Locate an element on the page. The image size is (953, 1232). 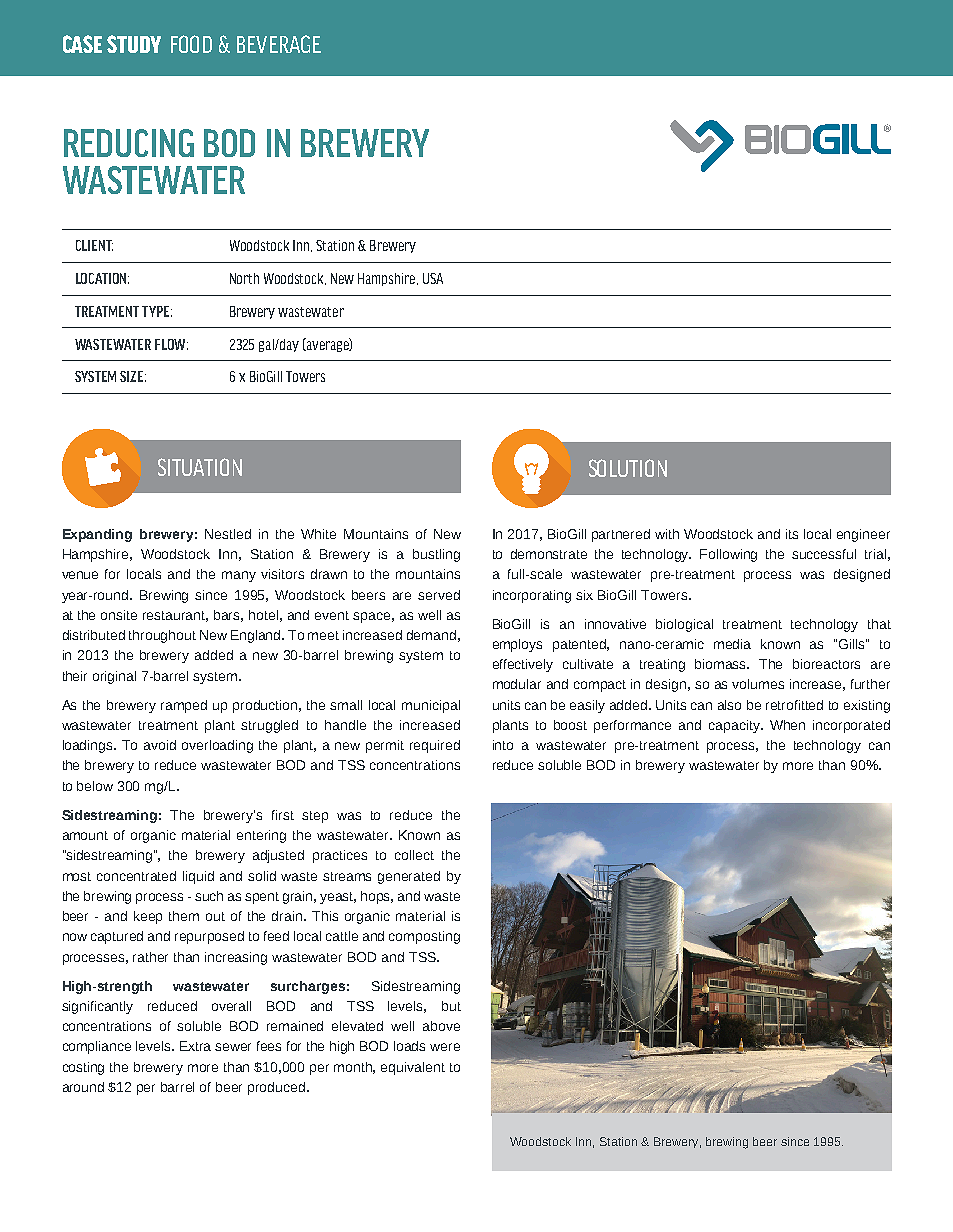
FOOD is located at coordinates (191, 44).
